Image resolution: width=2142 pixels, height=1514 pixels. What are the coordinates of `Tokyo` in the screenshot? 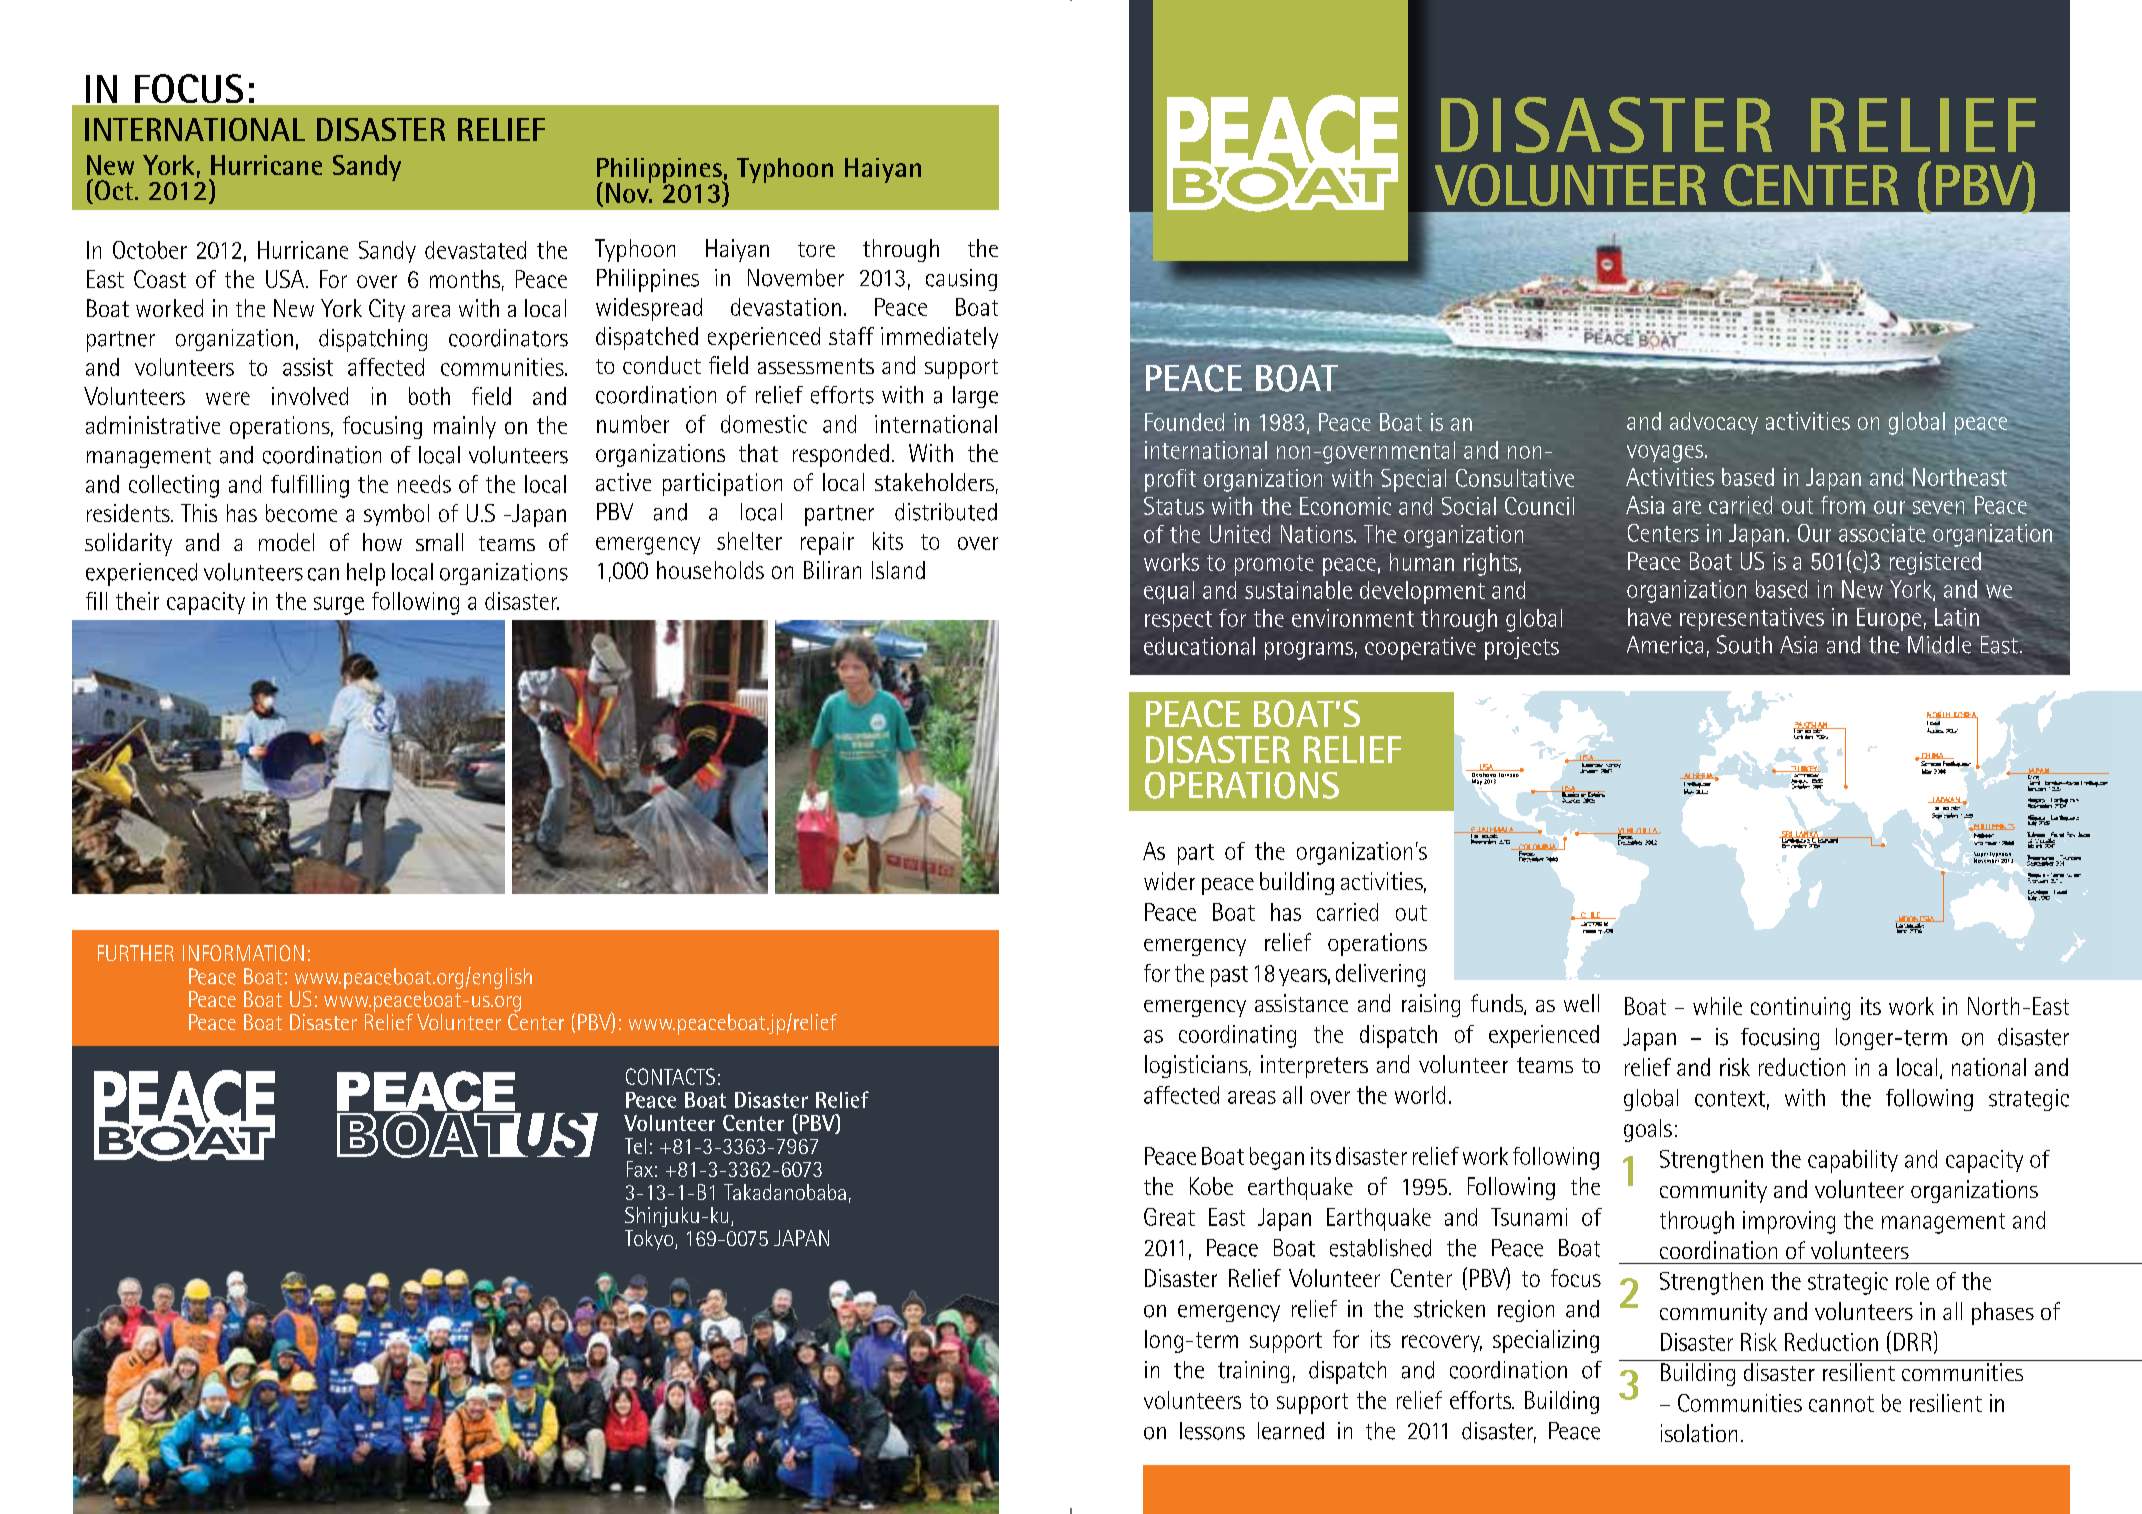 It's located at (650, 1240).
